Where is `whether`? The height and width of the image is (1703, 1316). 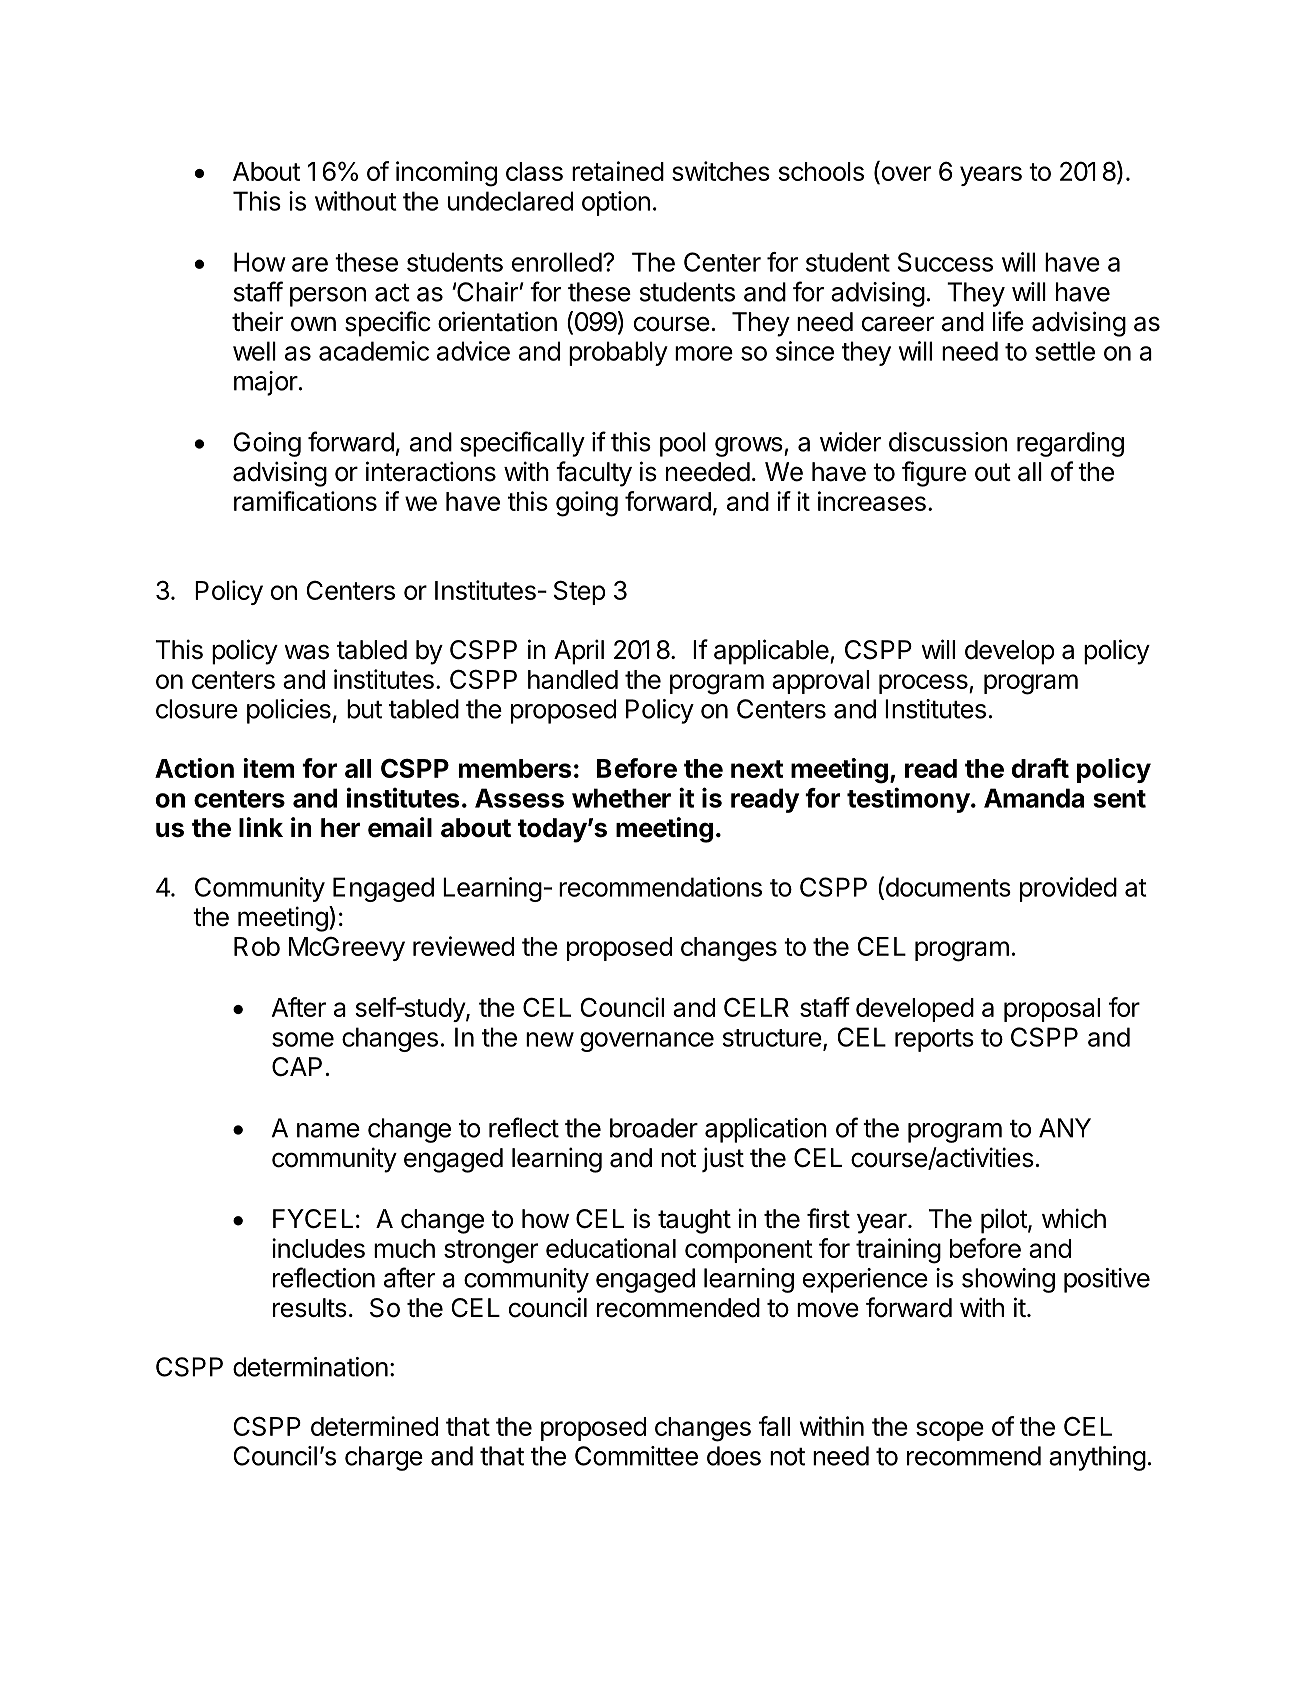
whether is located at coordinates (621, 798).
